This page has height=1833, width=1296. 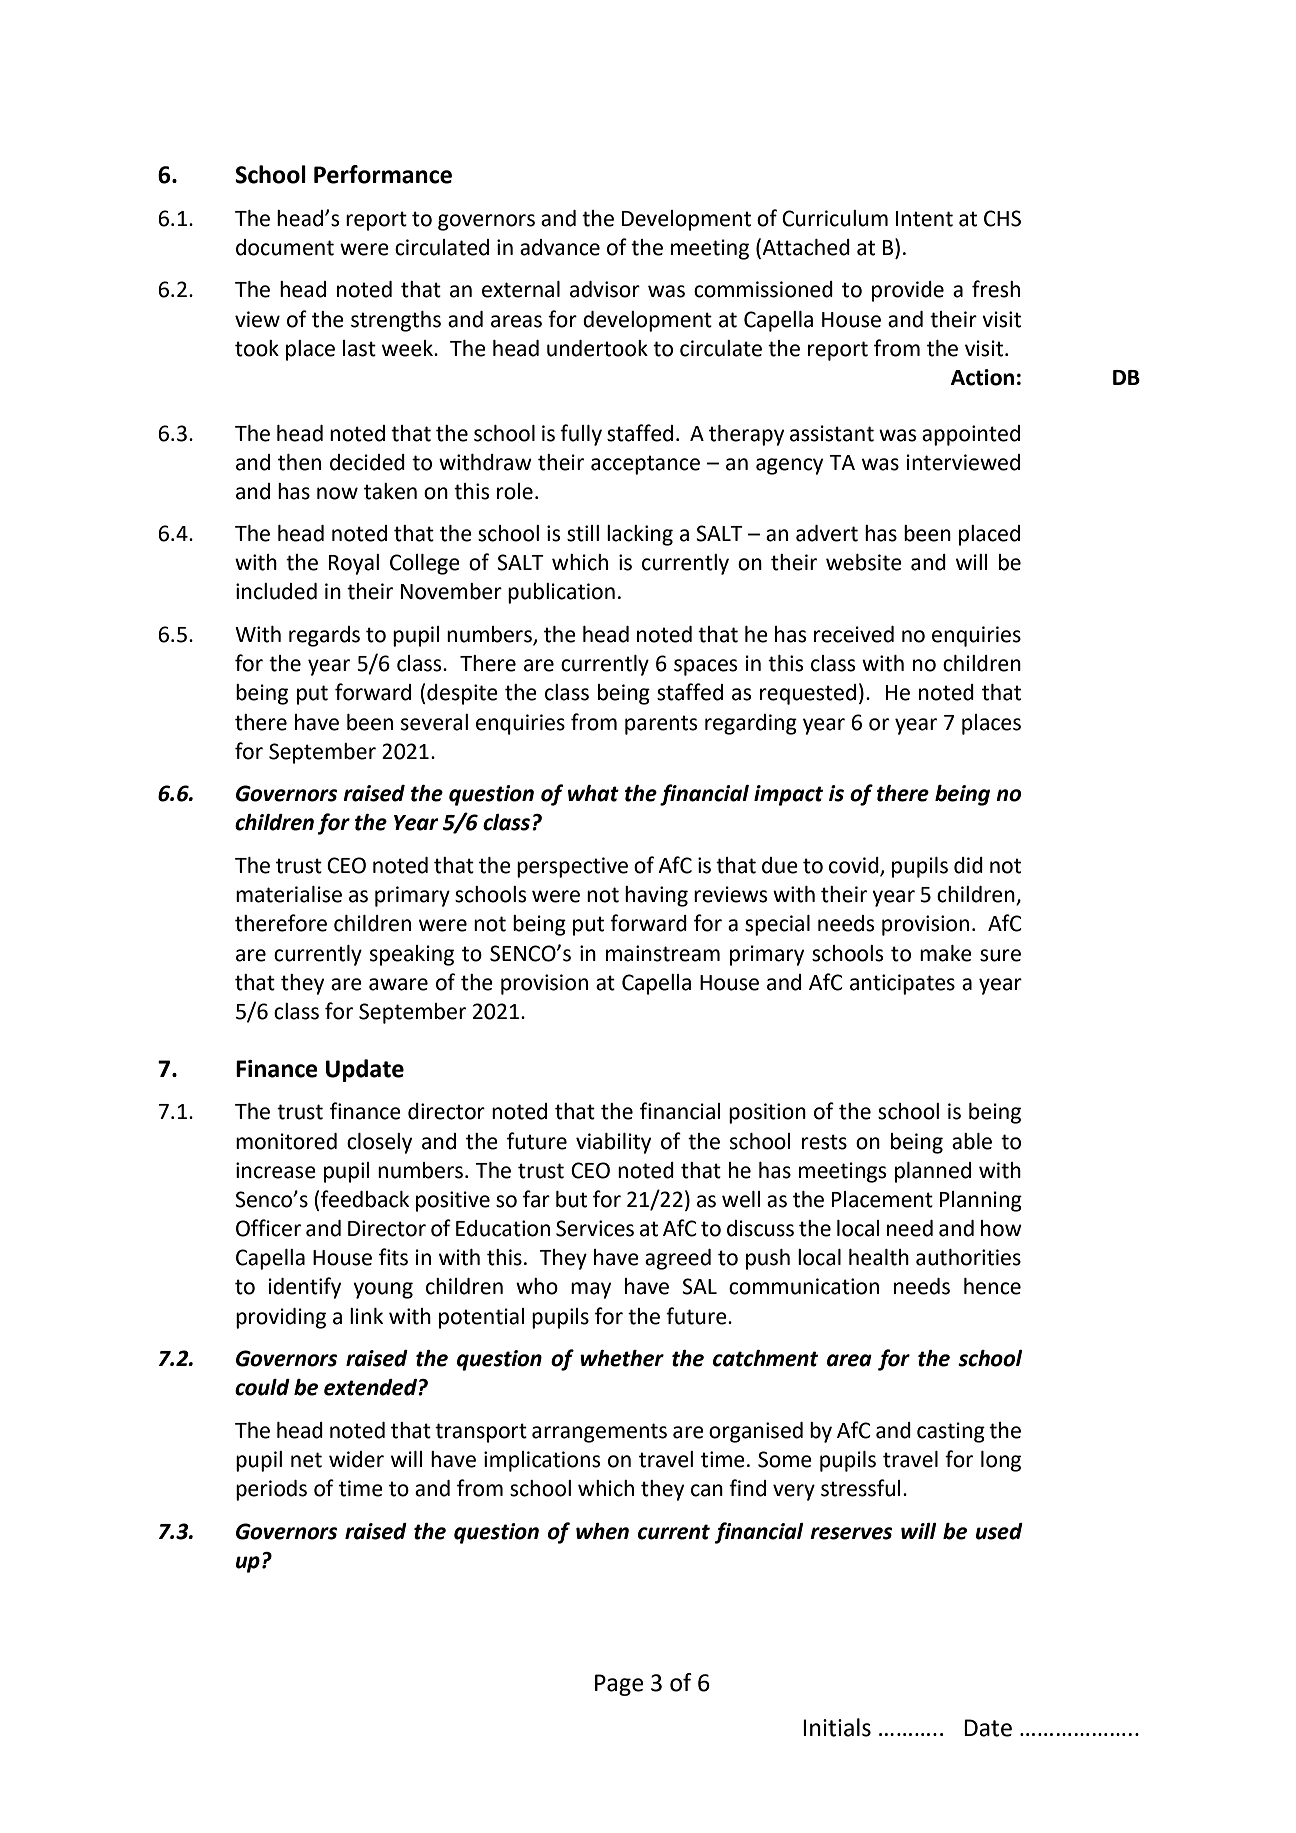 I want to click on Intent, so click(x=924, y=219).
